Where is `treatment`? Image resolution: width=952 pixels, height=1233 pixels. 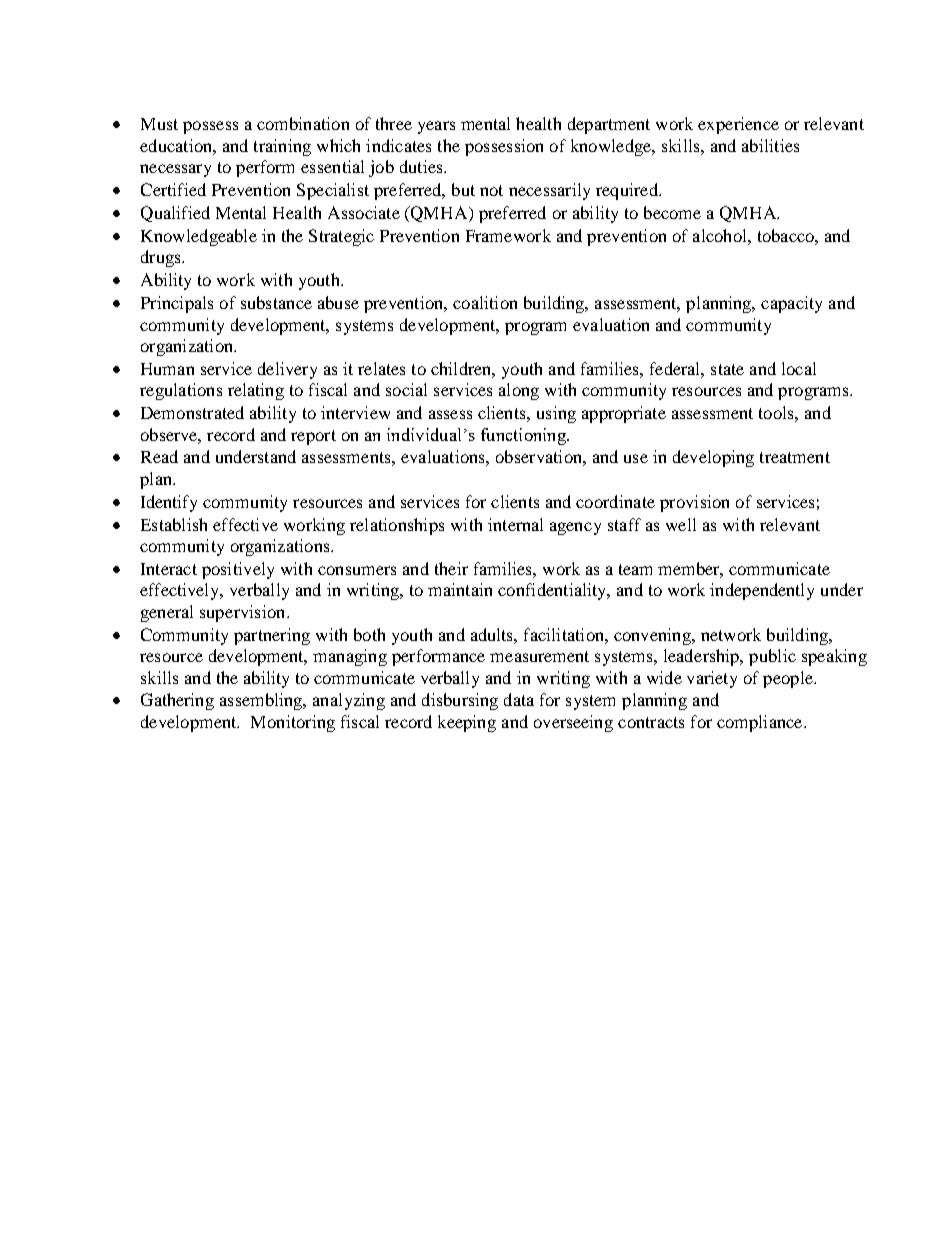
treatment is located at coordinates (795, 457).
